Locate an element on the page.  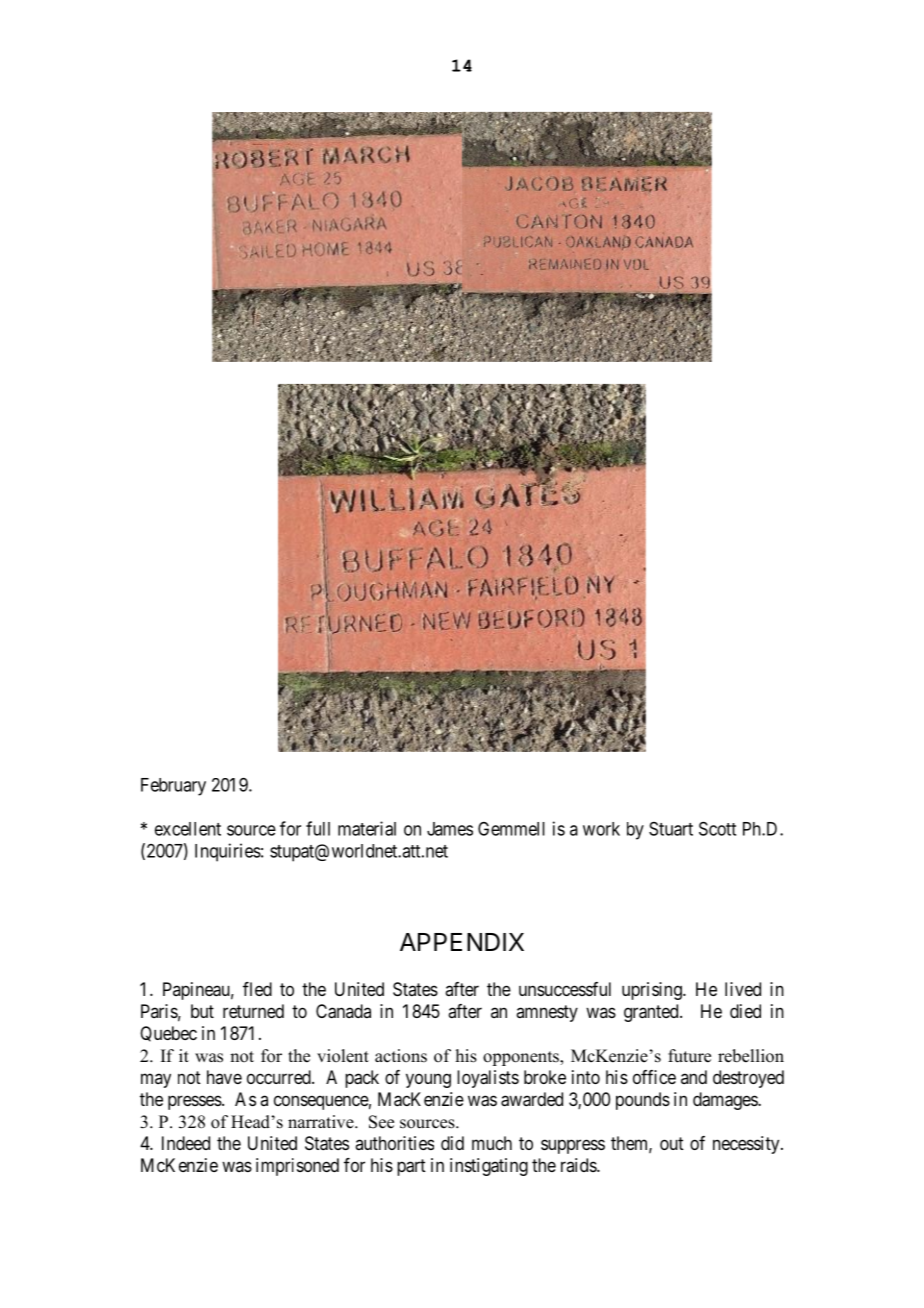
did is located at coordinates (452, 1143).
